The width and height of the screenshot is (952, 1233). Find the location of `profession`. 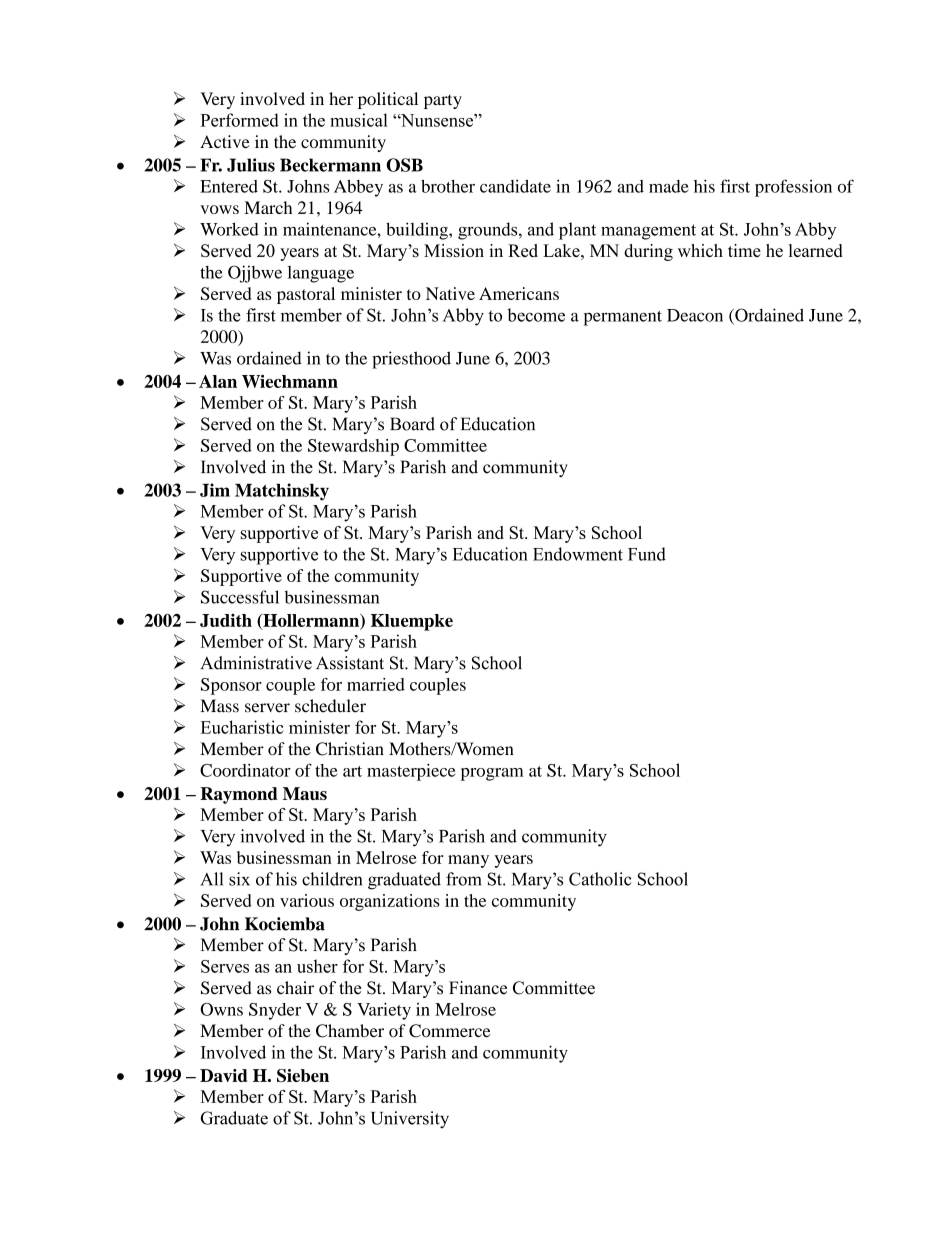

profession is located at coordinates (793, 188).
